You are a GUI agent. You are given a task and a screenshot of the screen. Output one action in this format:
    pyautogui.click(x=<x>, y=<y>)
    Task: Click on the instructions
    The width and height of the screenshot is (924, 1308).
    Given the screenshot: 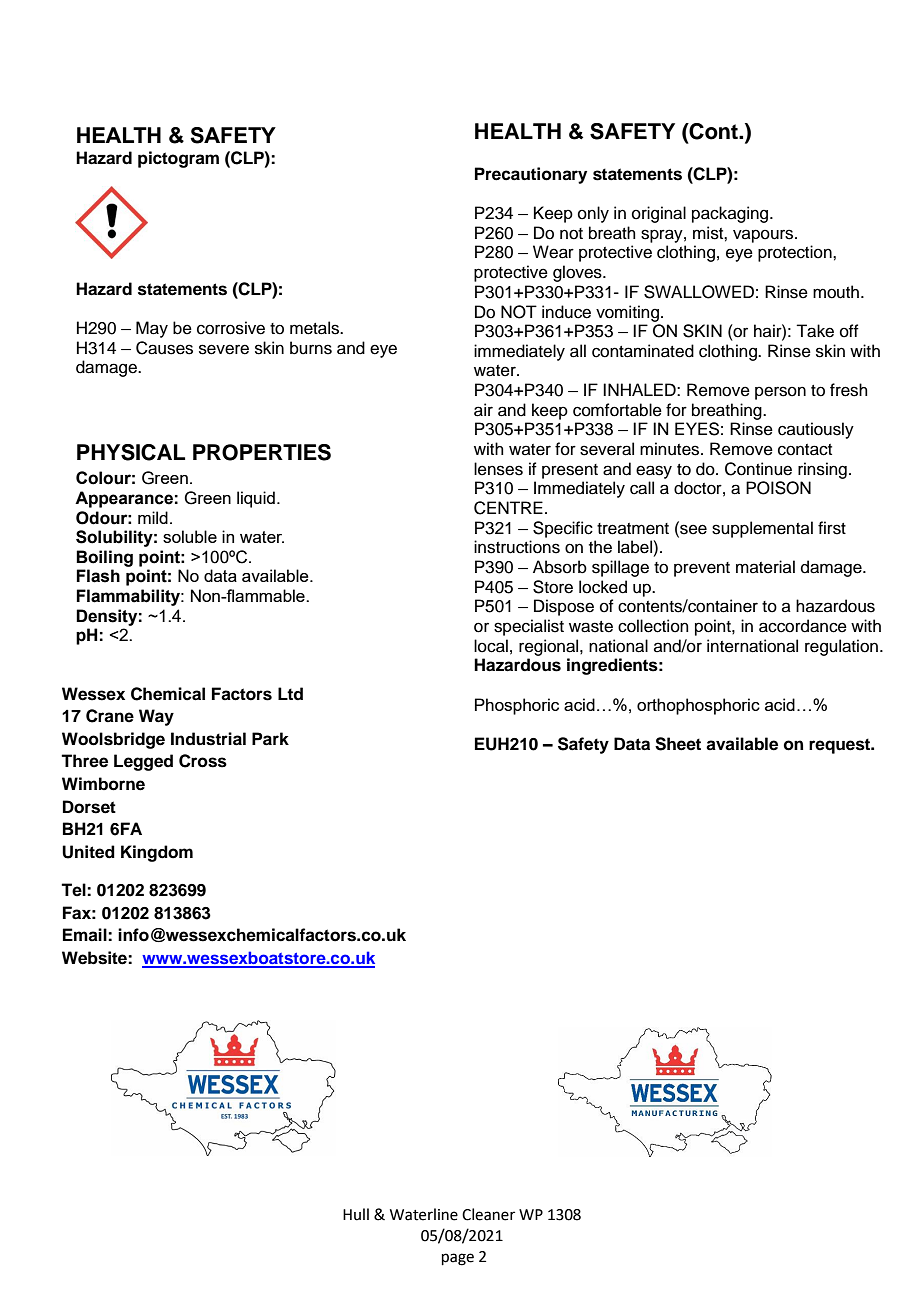 What is the action you would take?
    pyautogui.click(x=517, y=547)
